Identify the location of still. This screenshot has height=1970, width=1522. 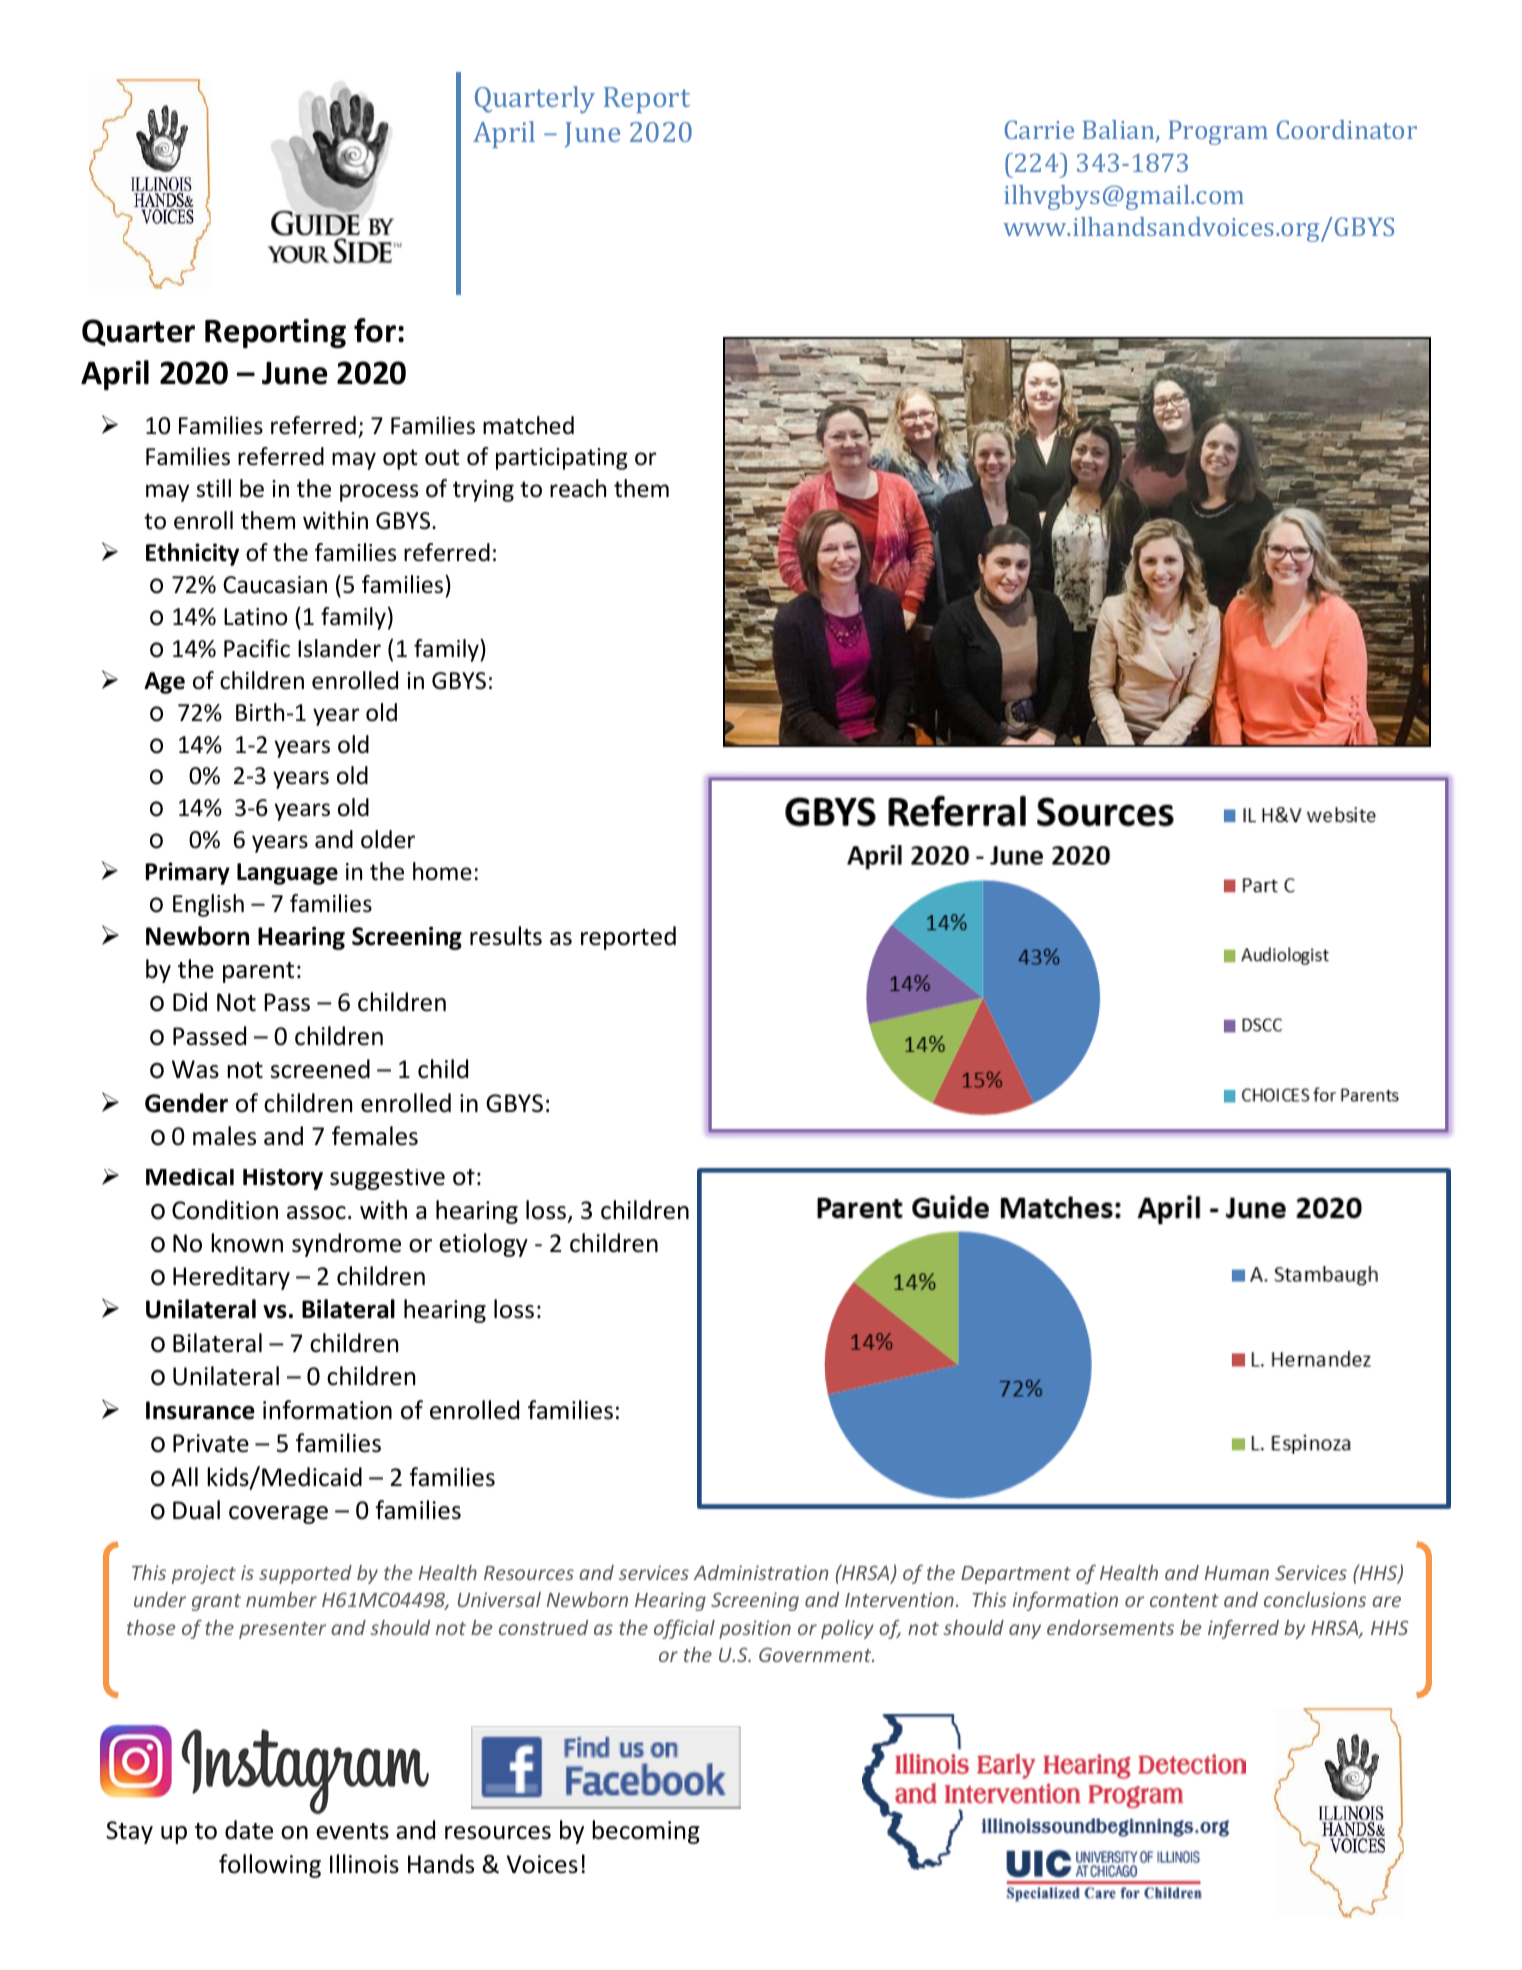
(214, 488).
